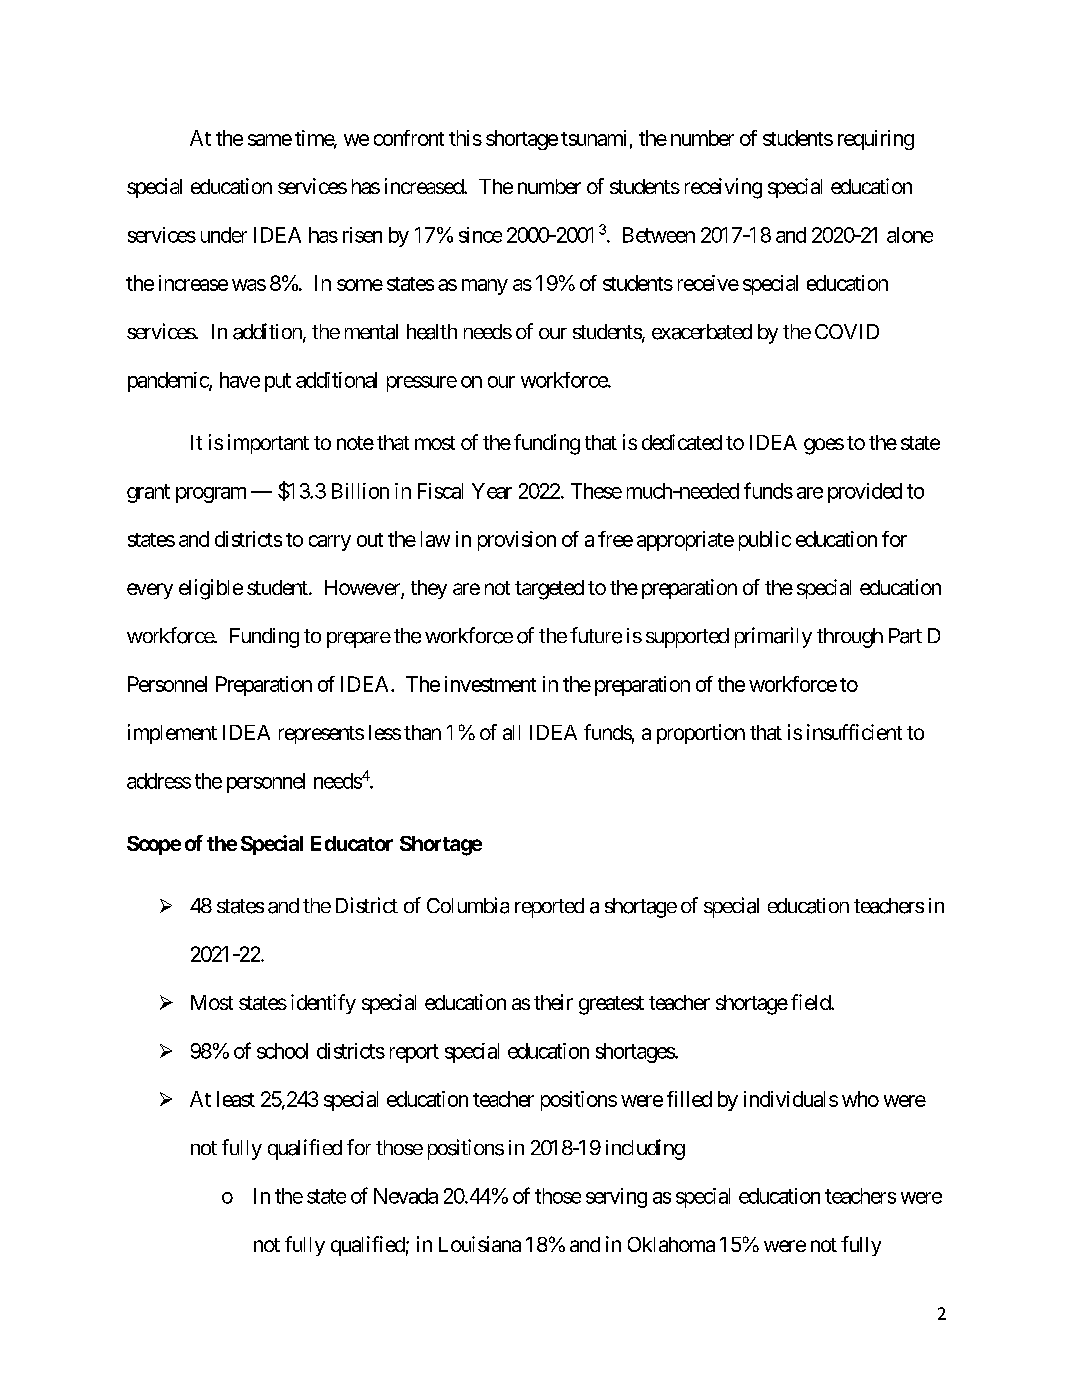  What do you see at coordinates (811, 1002) in the page?
I see `field` at bounding box center [811, 1002].
